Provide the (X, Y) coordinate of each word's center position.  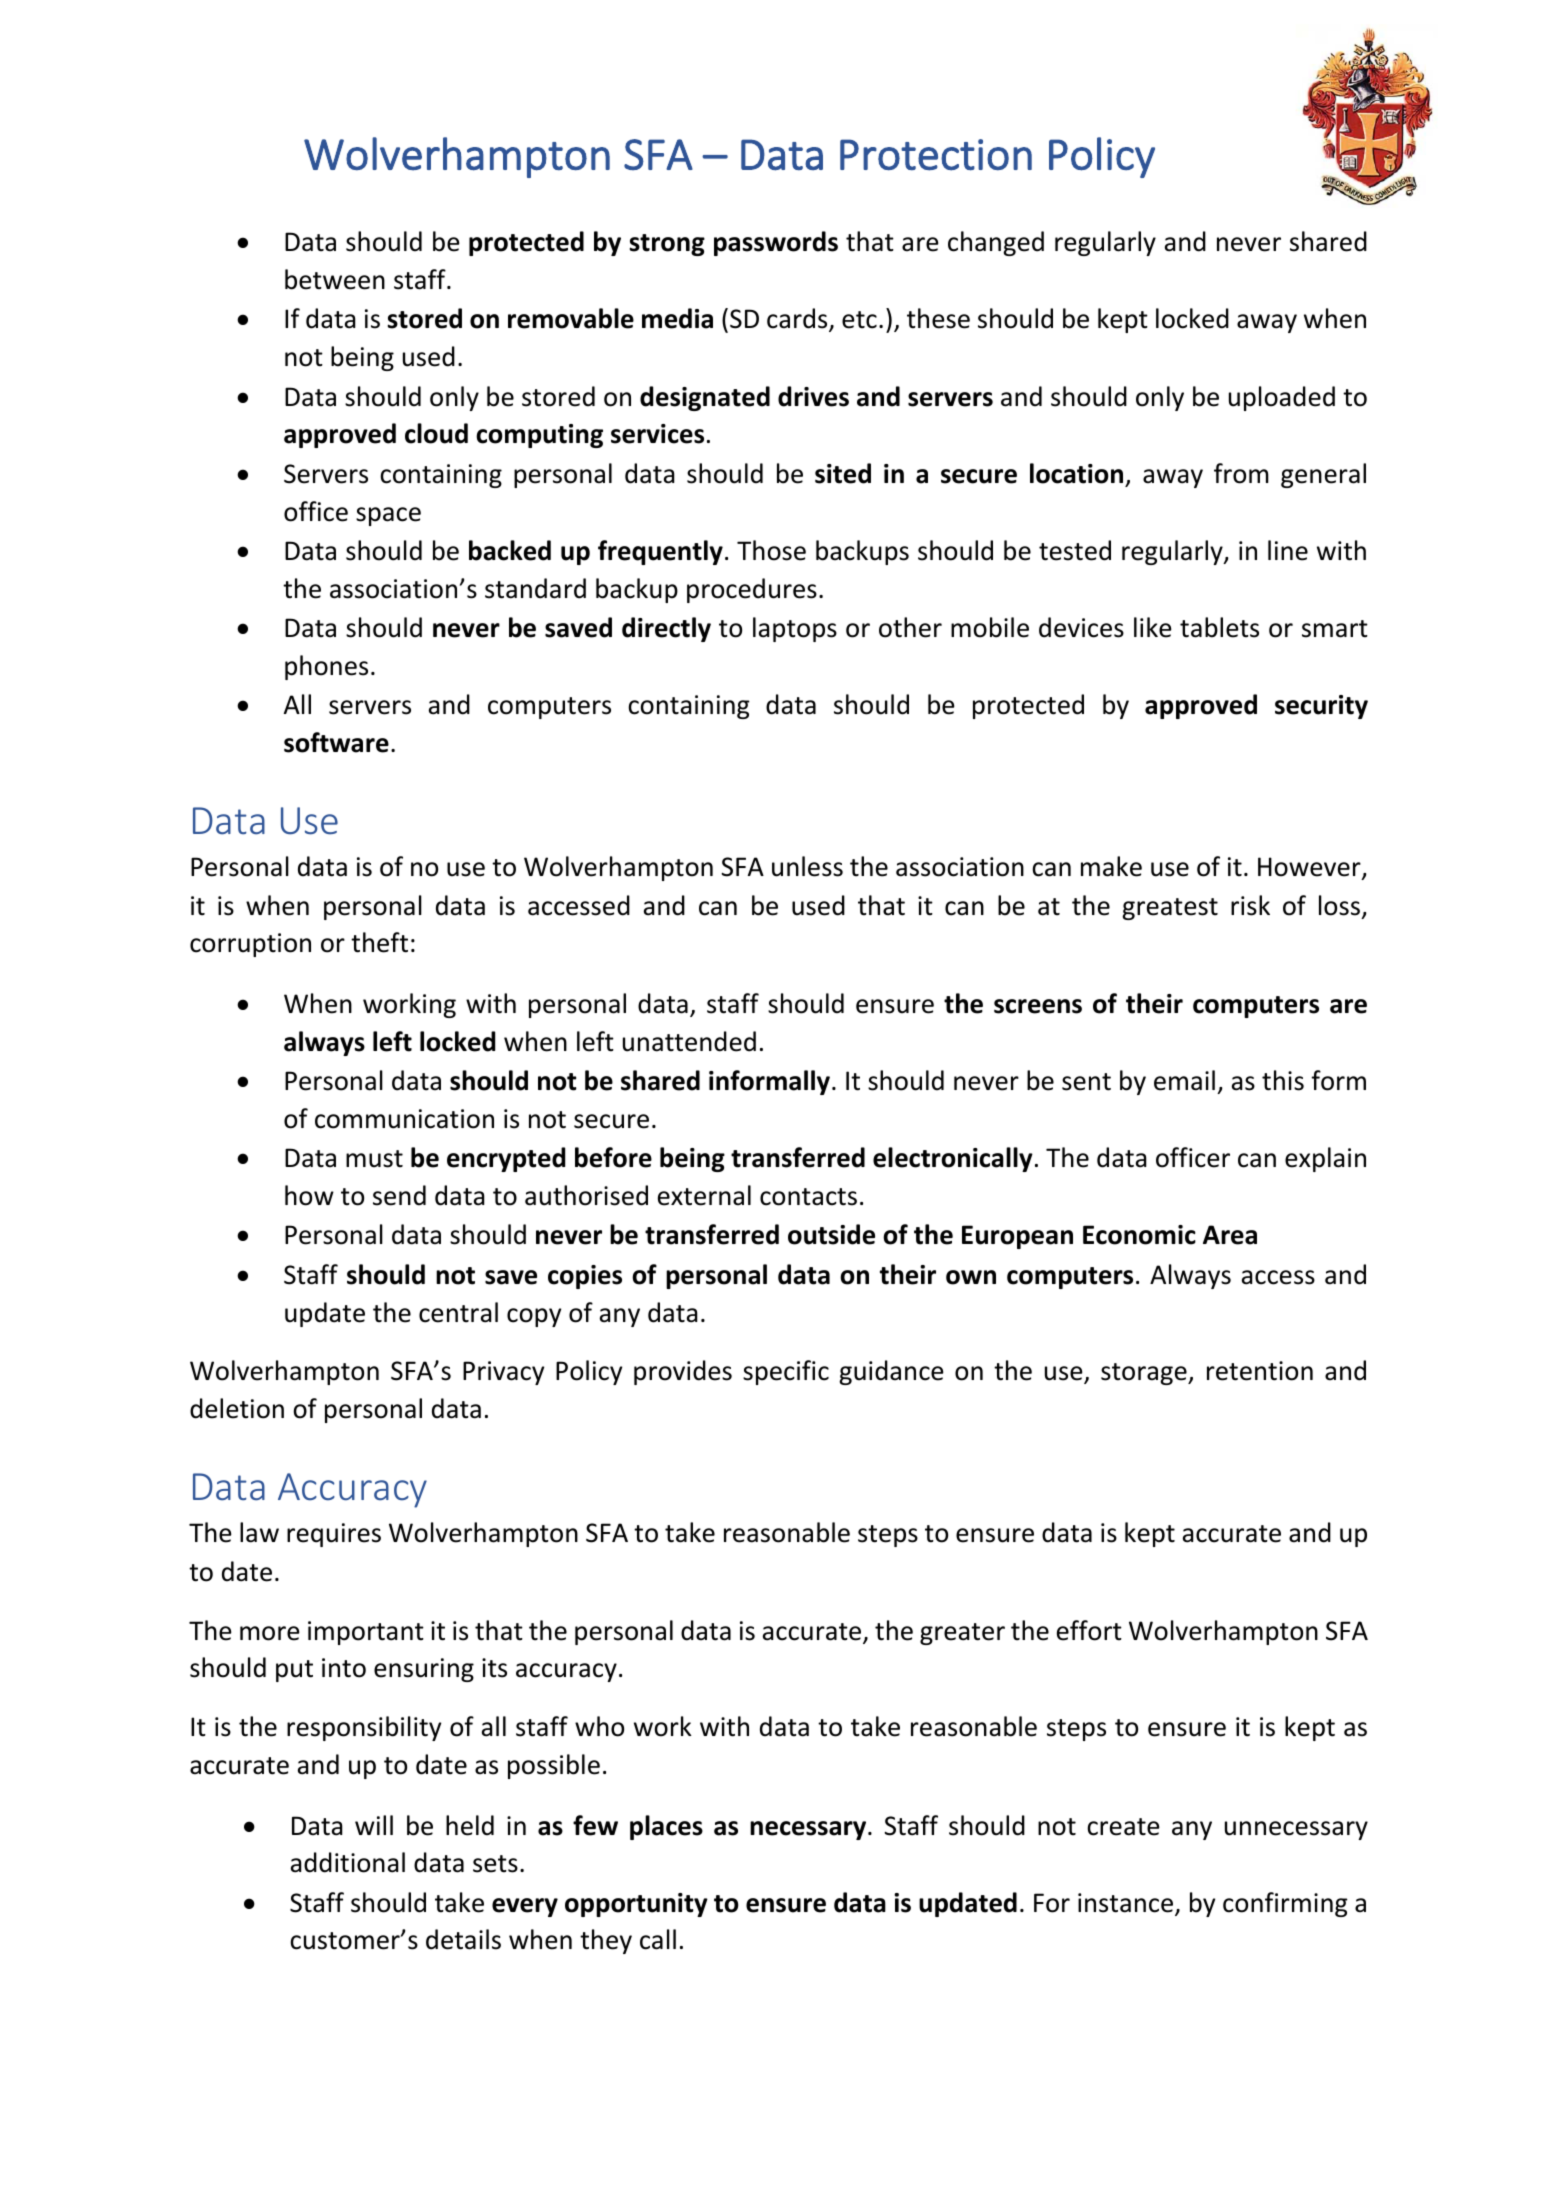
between (335, 279)
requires (334, 1535)
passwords (776, 243)
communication (404, 1119)
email (1184, 1080)
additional (348, 1862)
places (666, 1827)
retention (1260, 1371)
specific (786, 1372)
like (1153, 627)
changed (996, 243)
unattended (689, 1041)
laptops (795, 629)
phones (326, 667)
